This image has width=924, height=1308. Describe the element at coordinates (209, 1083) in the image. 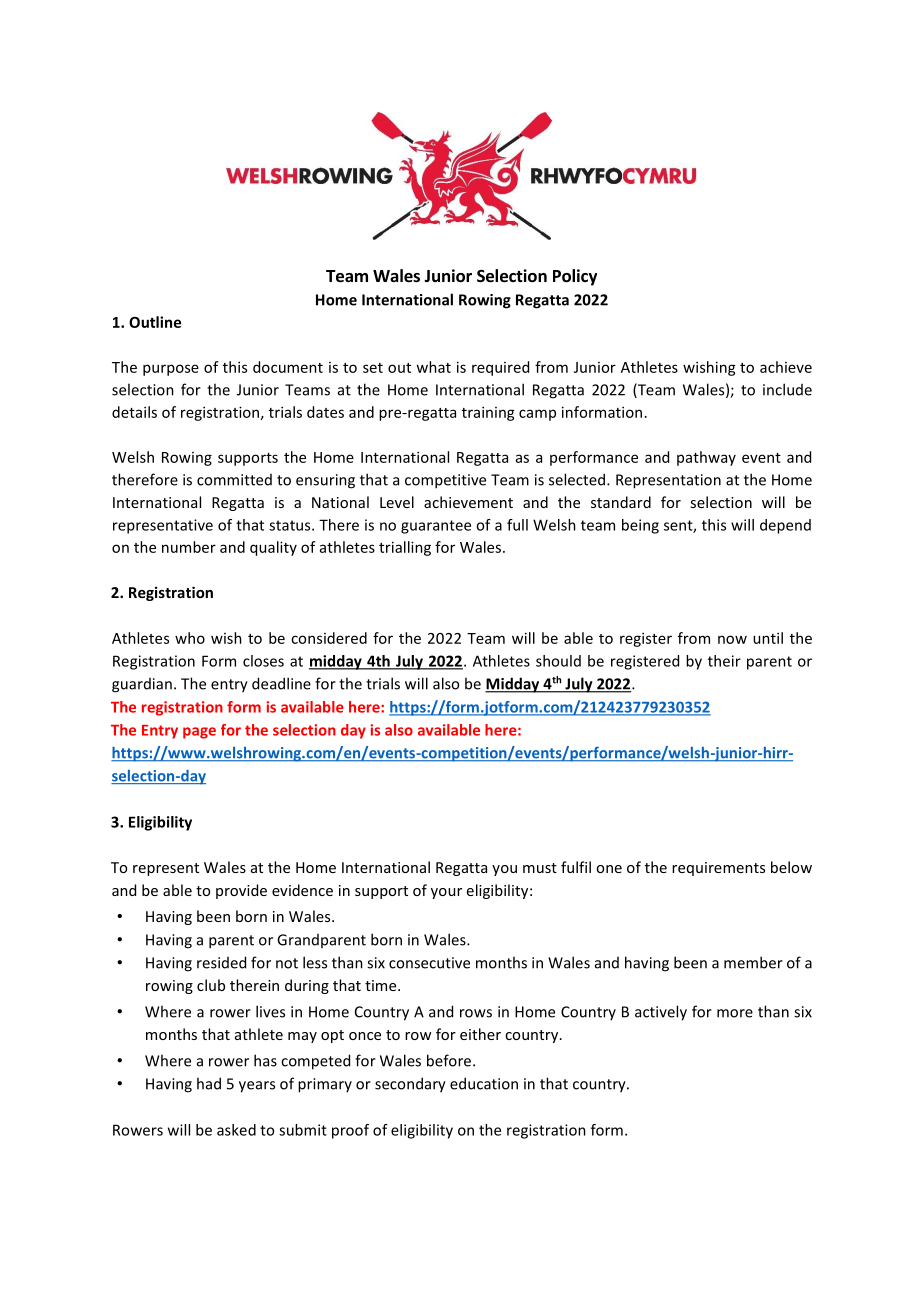

I see `had` at that location.
